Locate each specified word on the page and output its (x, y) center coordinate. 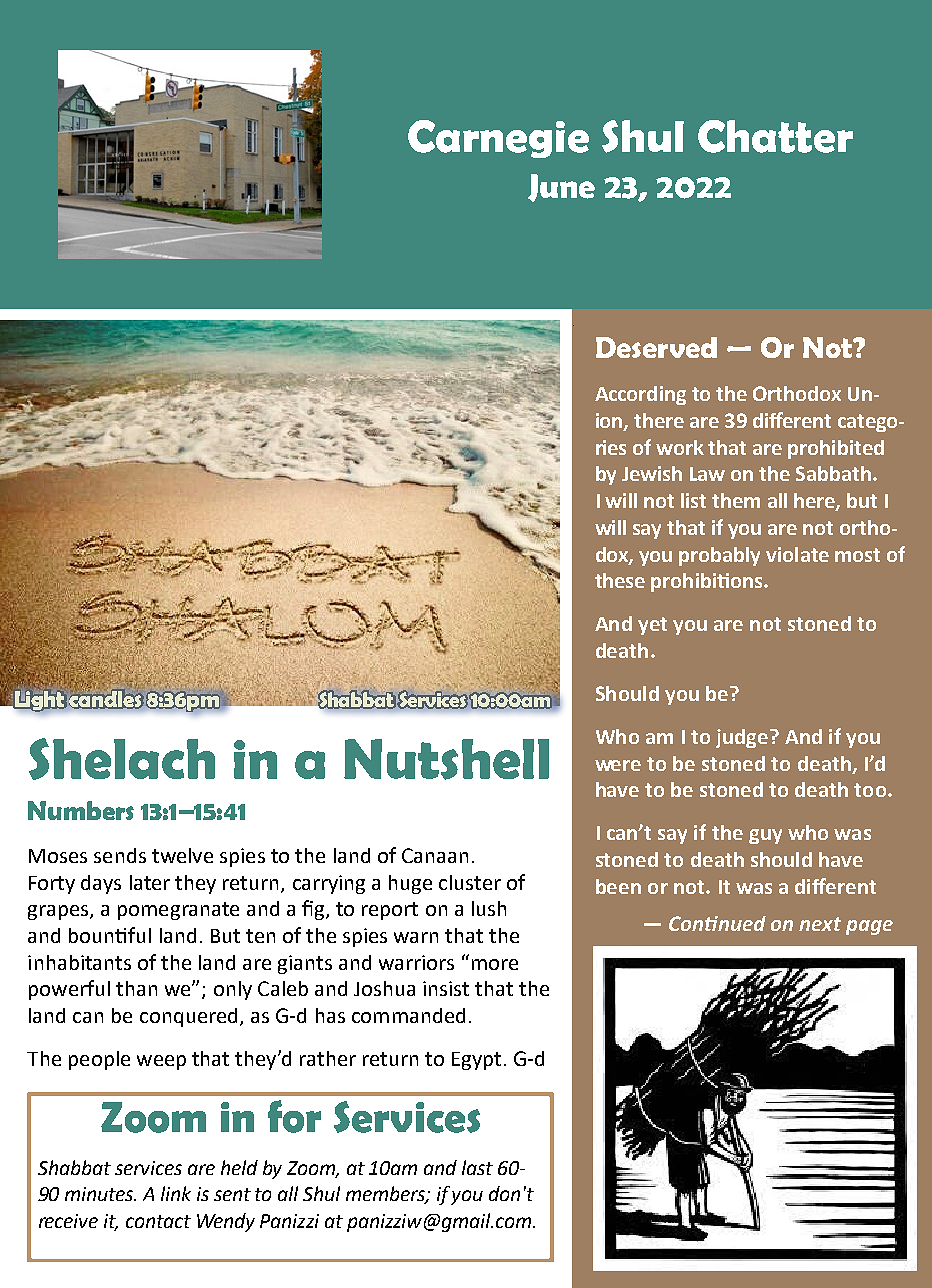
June (561, 188)
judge (743, 738)
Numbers (81, 810)
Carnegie (498, 139)
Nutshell (446, 759)
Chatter (775, 136)
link (176, 1193)
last (477, 1167)
